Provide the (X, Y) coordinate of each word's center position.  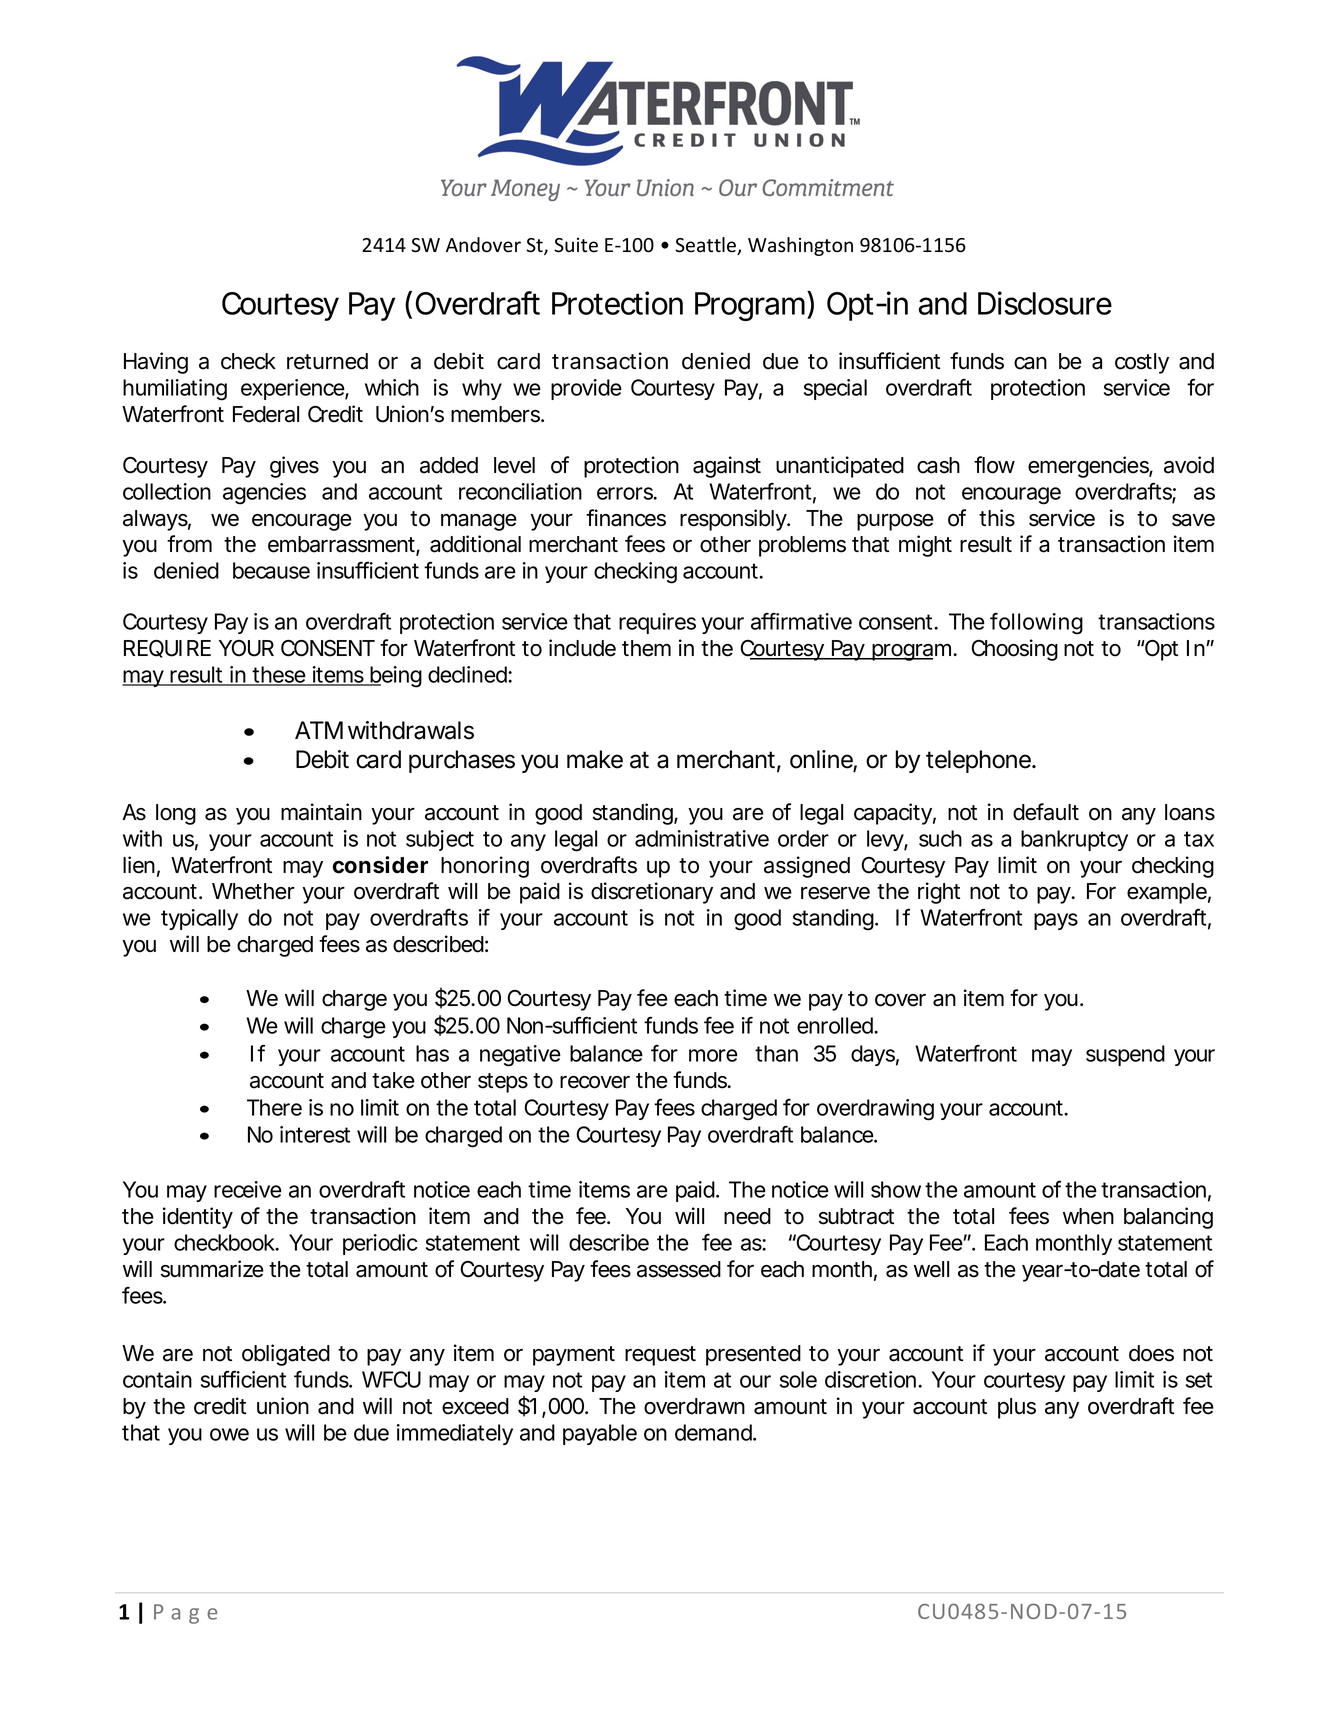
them (646, 648)
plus (1017, 1408)
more (713, 1055)
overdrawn (694, 1406)
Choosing (1014, 650)
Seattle (707, 246)
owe (229, 1434)
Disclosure (1045, 303)
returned (327, 361)
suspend (1125, 1055)
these (280, 675)
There (274, 1107)
